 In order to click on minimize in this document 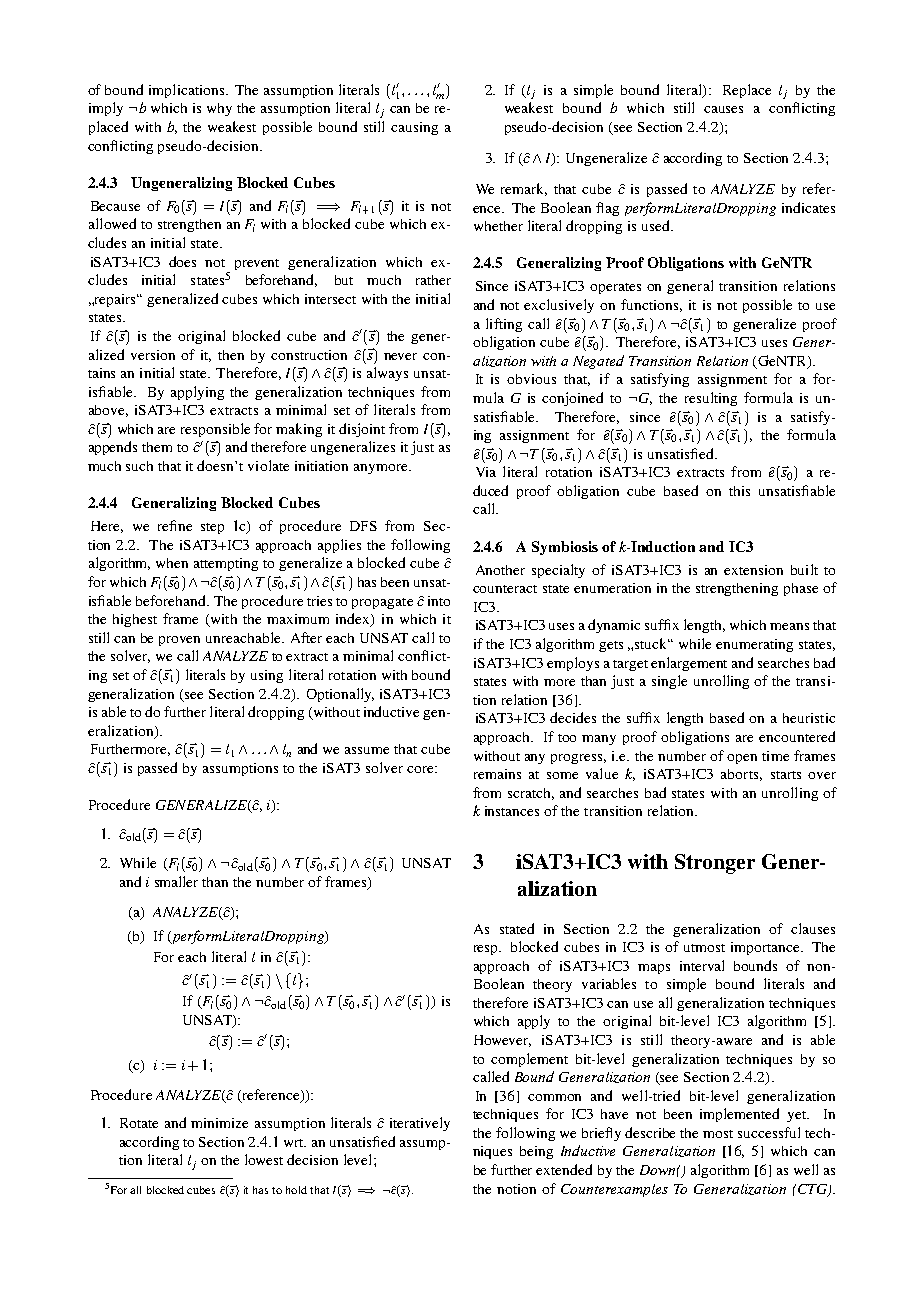, I will do `click(219, 1123)`.
